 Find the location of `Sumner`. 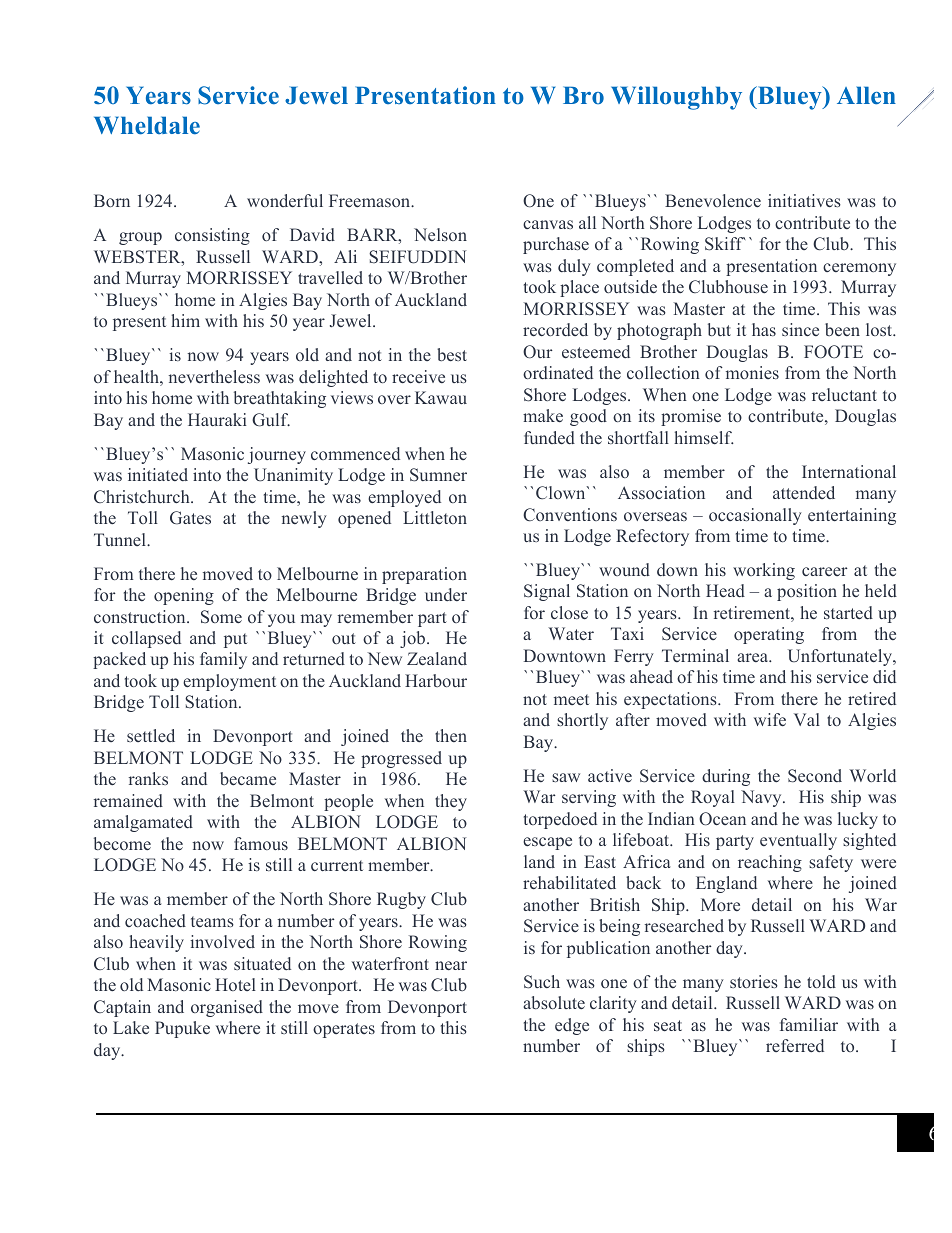

Sumner is located at coordinates (438, 475).
